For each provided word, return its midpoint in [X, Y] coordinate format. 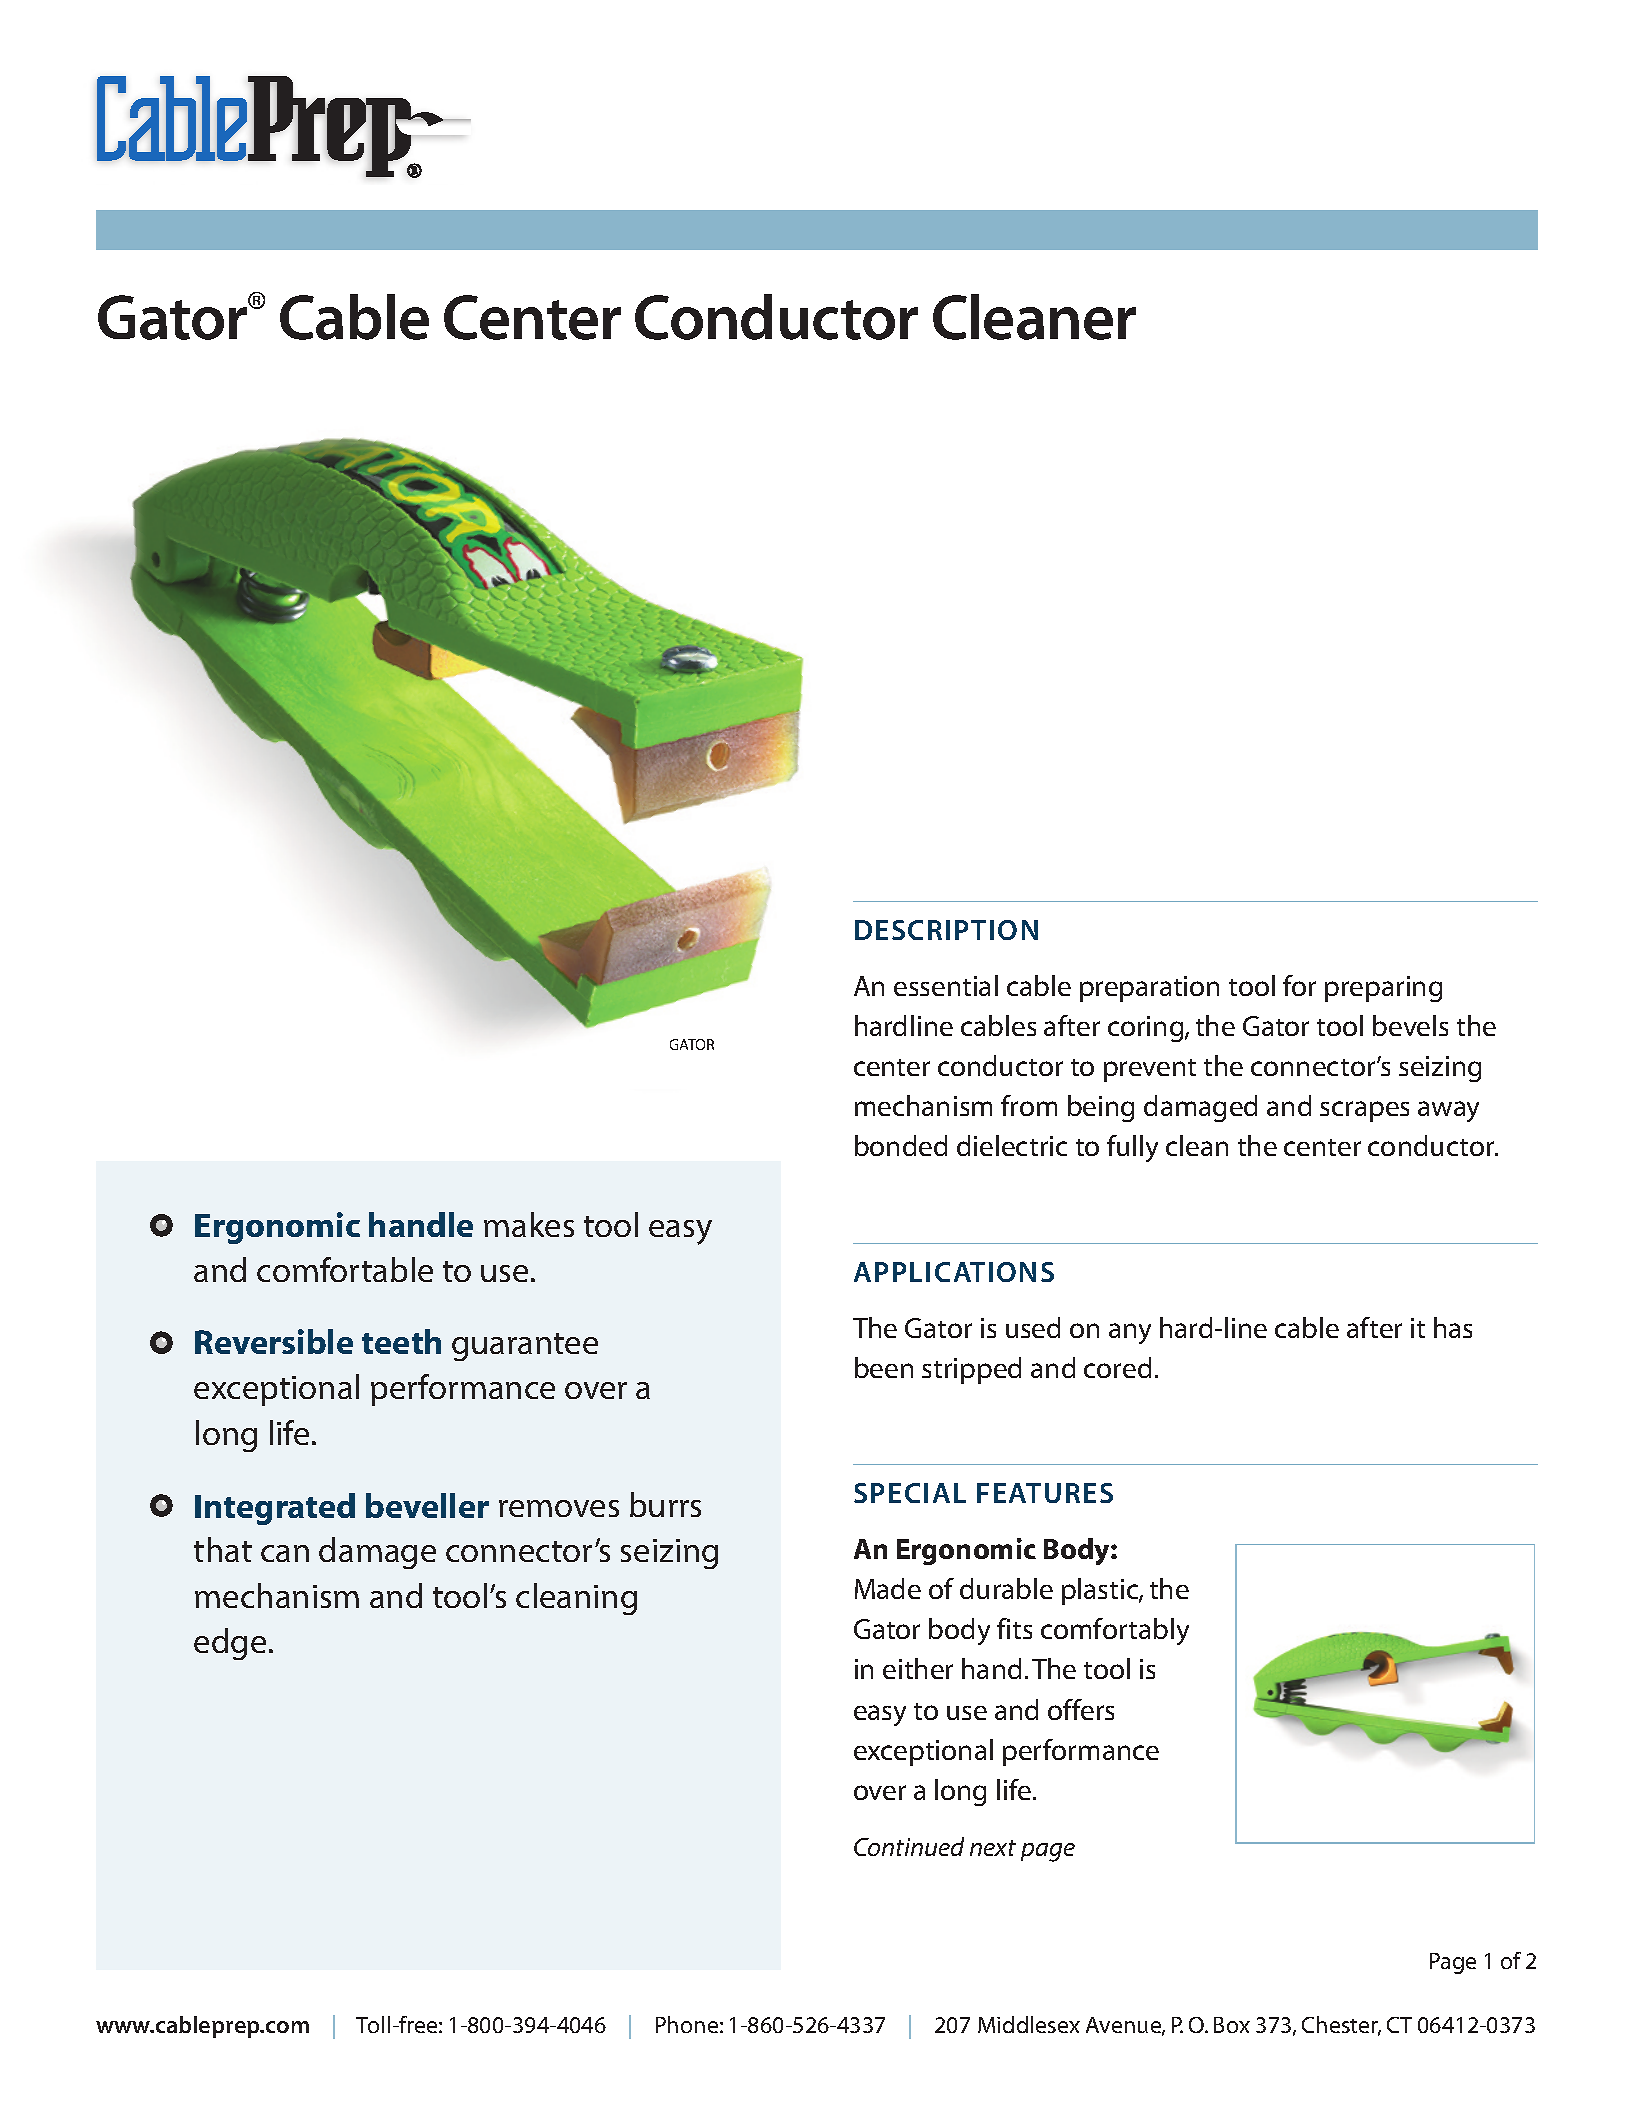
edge [230, 1644]
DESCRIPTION [946, 930]
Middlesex [1029, 2024]
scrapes [1364, 1111]
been [884, 1367]
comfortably [1115, 1631]
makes [529, 1224]
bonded [901, 1145]
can [285, 1553]
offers [1081, 1709]
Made [888, 1588]
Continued [909, 1846]
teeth [401, 1341]
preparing [1383, 989]
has [1453, 1327]
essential [946, 985]
